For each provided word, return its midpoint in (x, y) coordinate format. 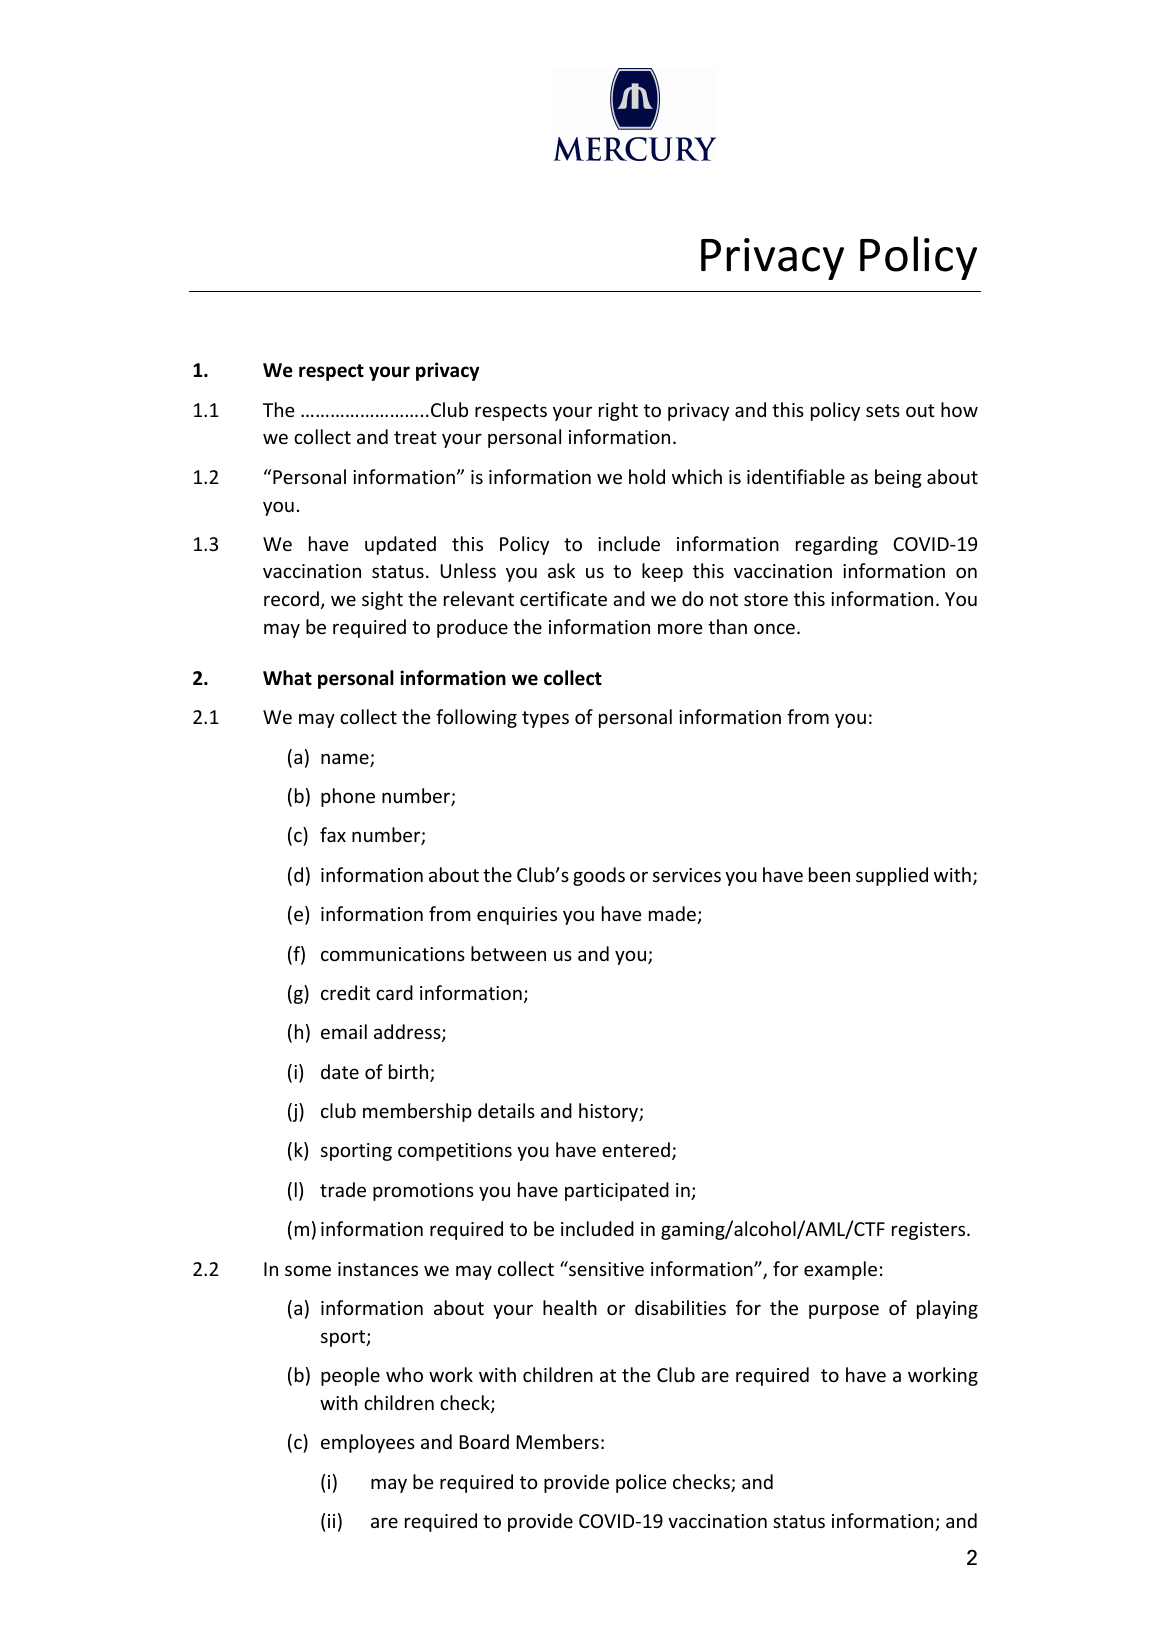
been (829, 874)
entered (636, 1149)
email (344, 1031)
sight (382, 600)
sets (883, 410)
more (680, 628)
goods (599, 876)
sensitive (605, 1268)
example (840, 1270)
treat (415, 437)
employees (368, 1443)
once (774, 628)
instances (378, 1269)
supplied (892, 876)
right (618, 411)
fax (333, 834)
